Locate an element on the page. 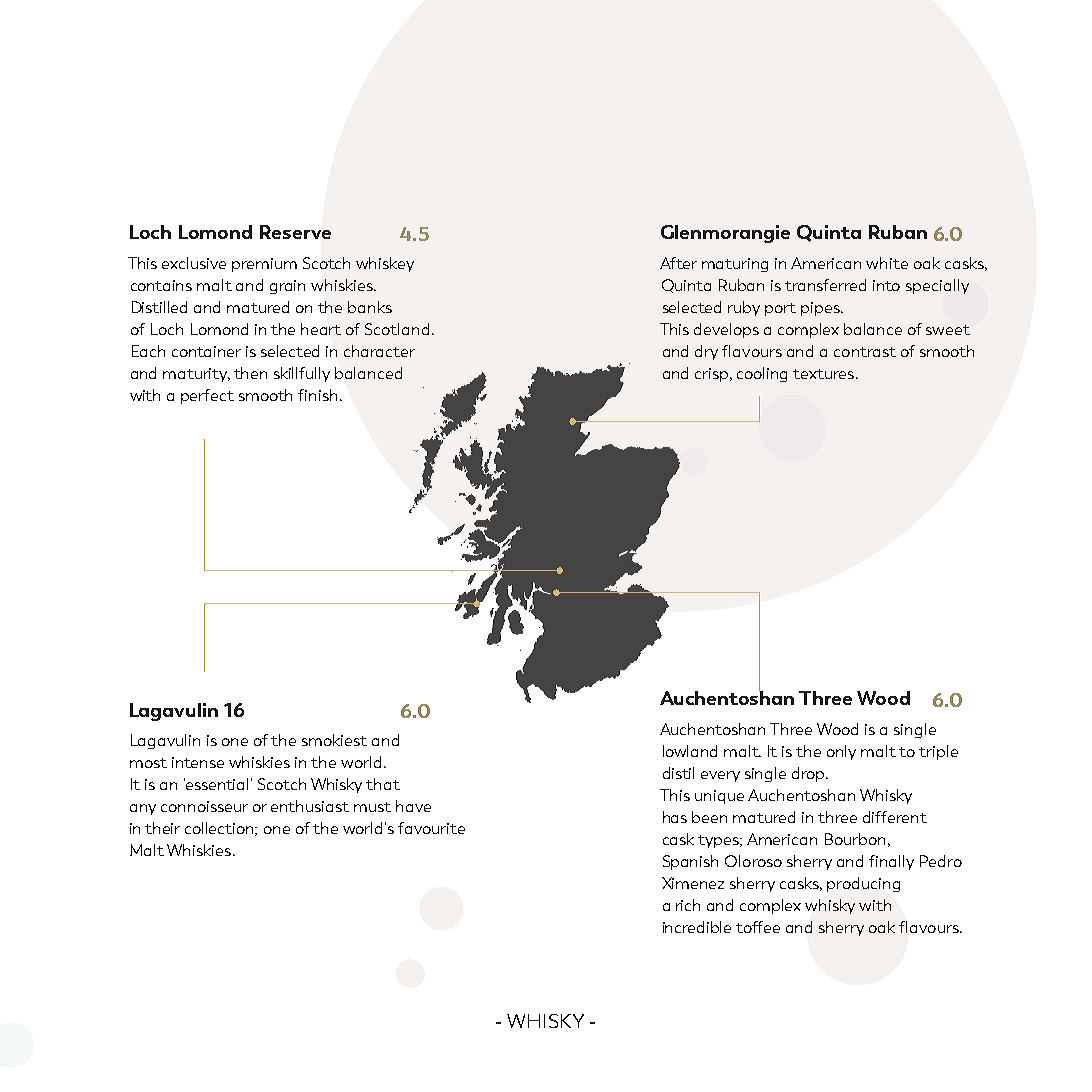  producing is located at coordinates (863, 884).
